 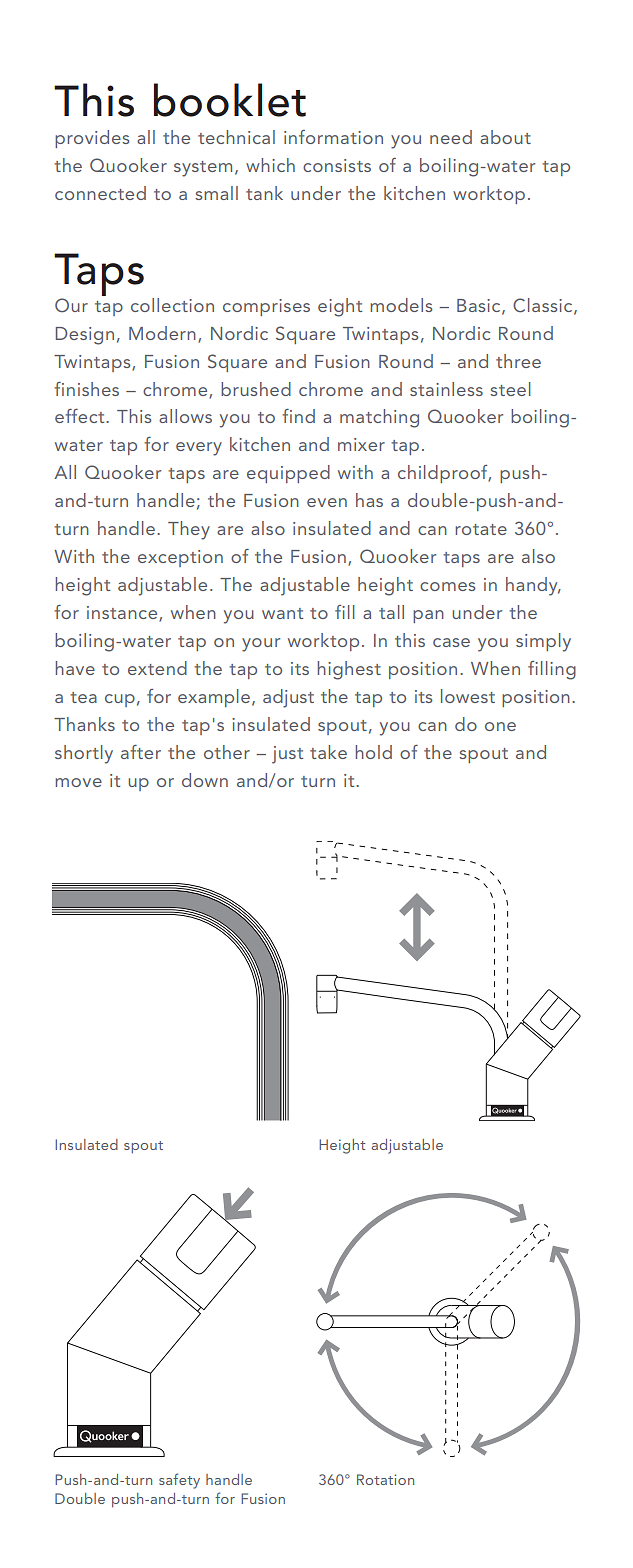 What do you see at coordinates (333, 137) in the screenshot?
I see `information` at bounding box center [333, 137].
